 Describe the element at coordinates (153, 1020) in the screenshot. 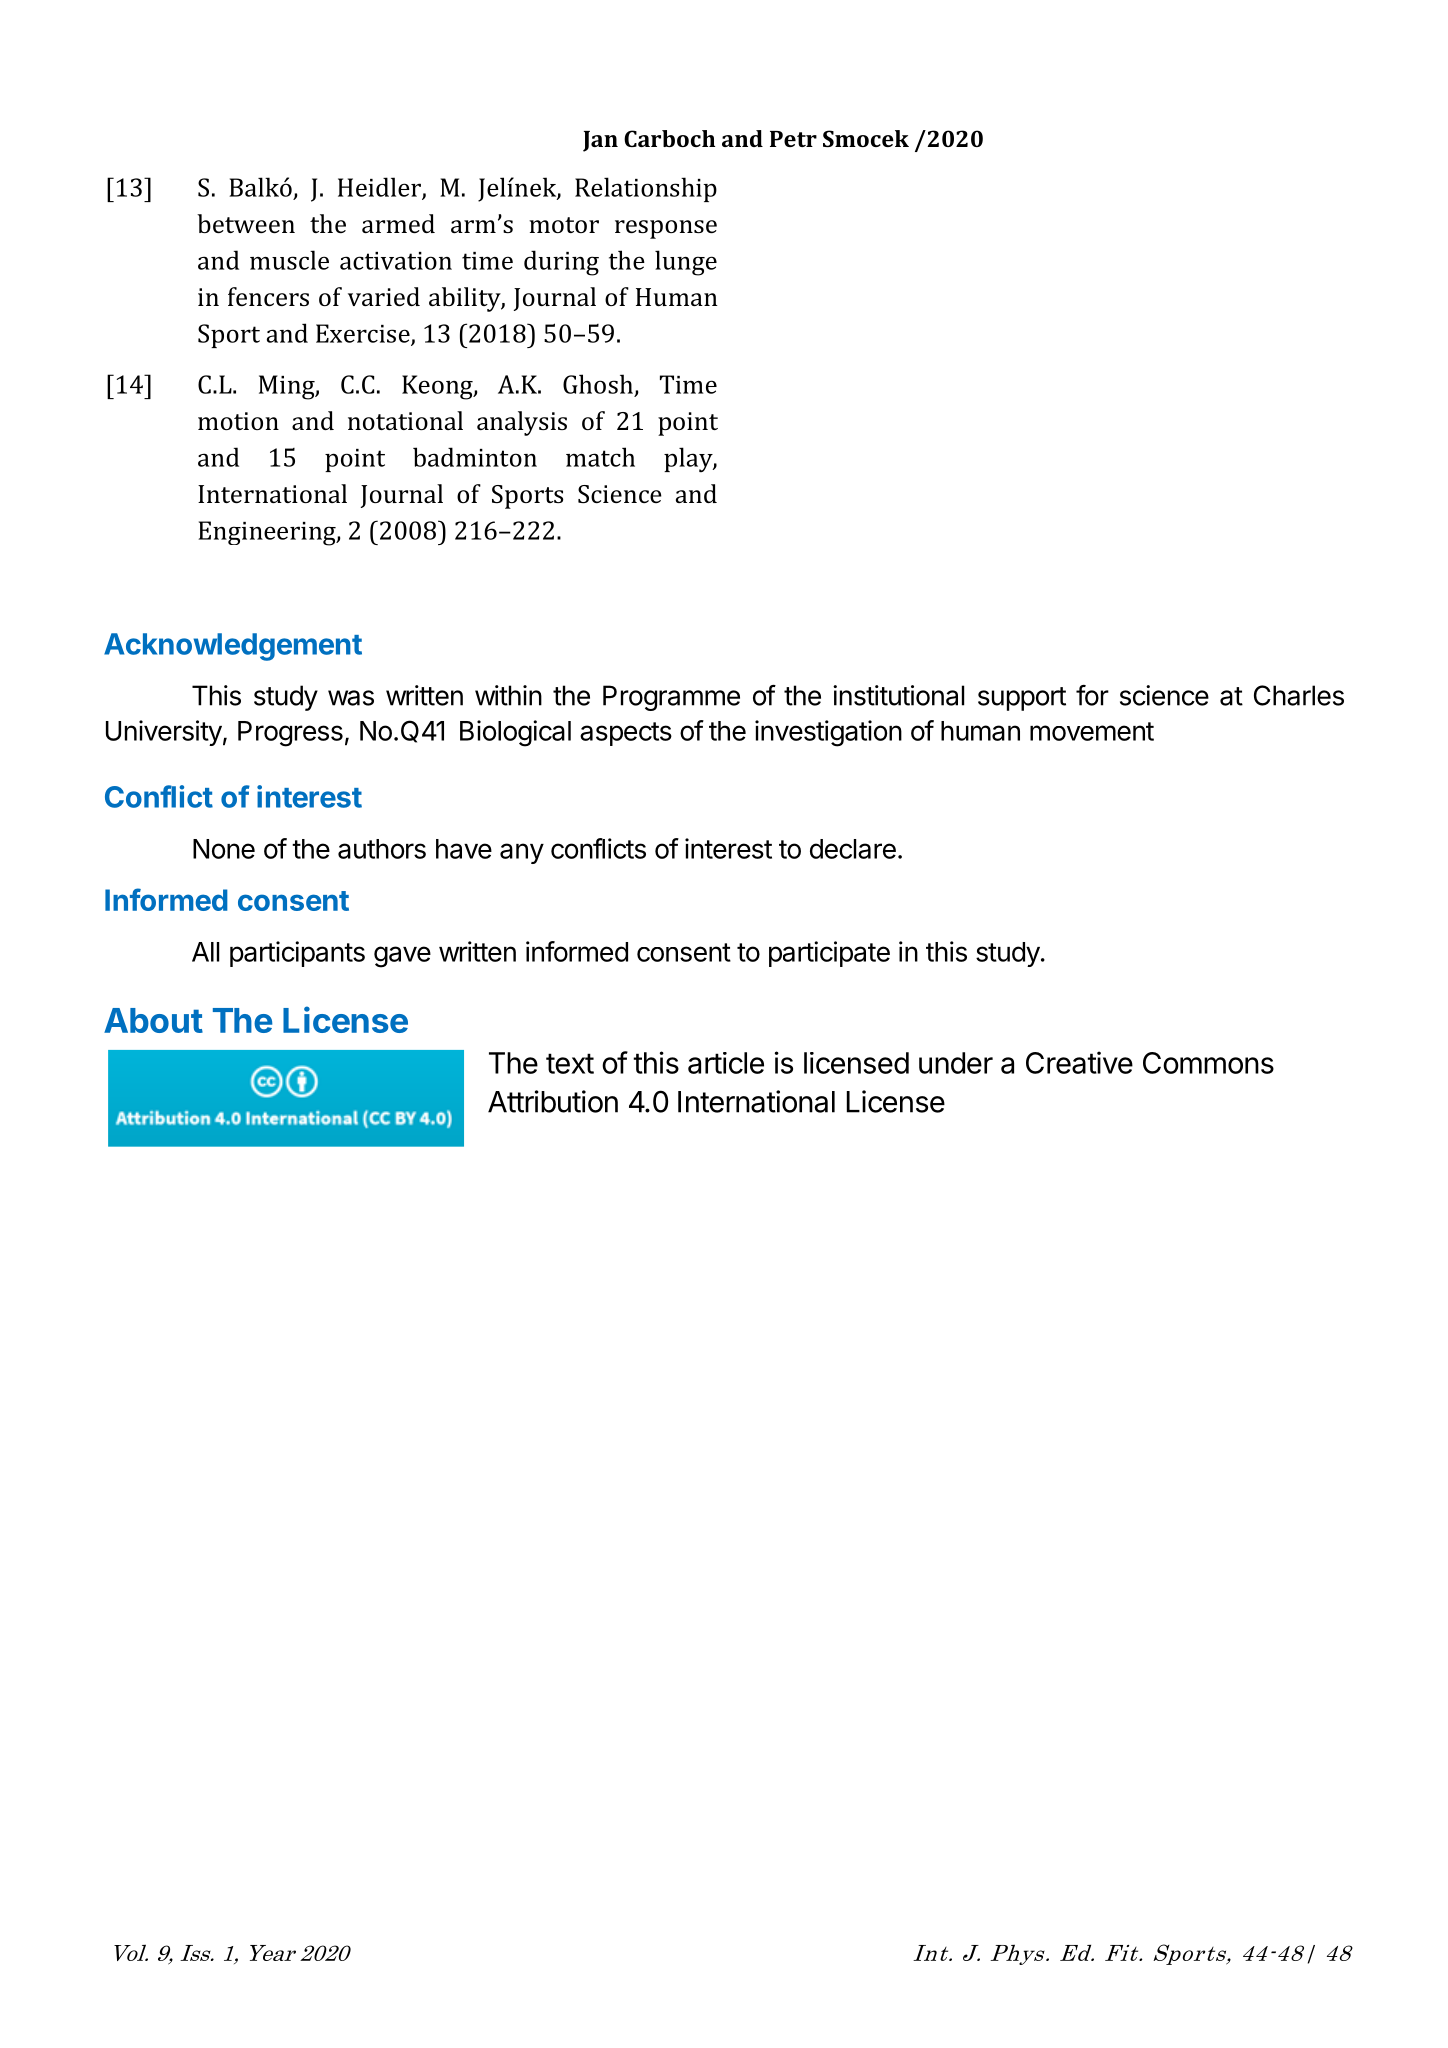

I see `About` at that location.
